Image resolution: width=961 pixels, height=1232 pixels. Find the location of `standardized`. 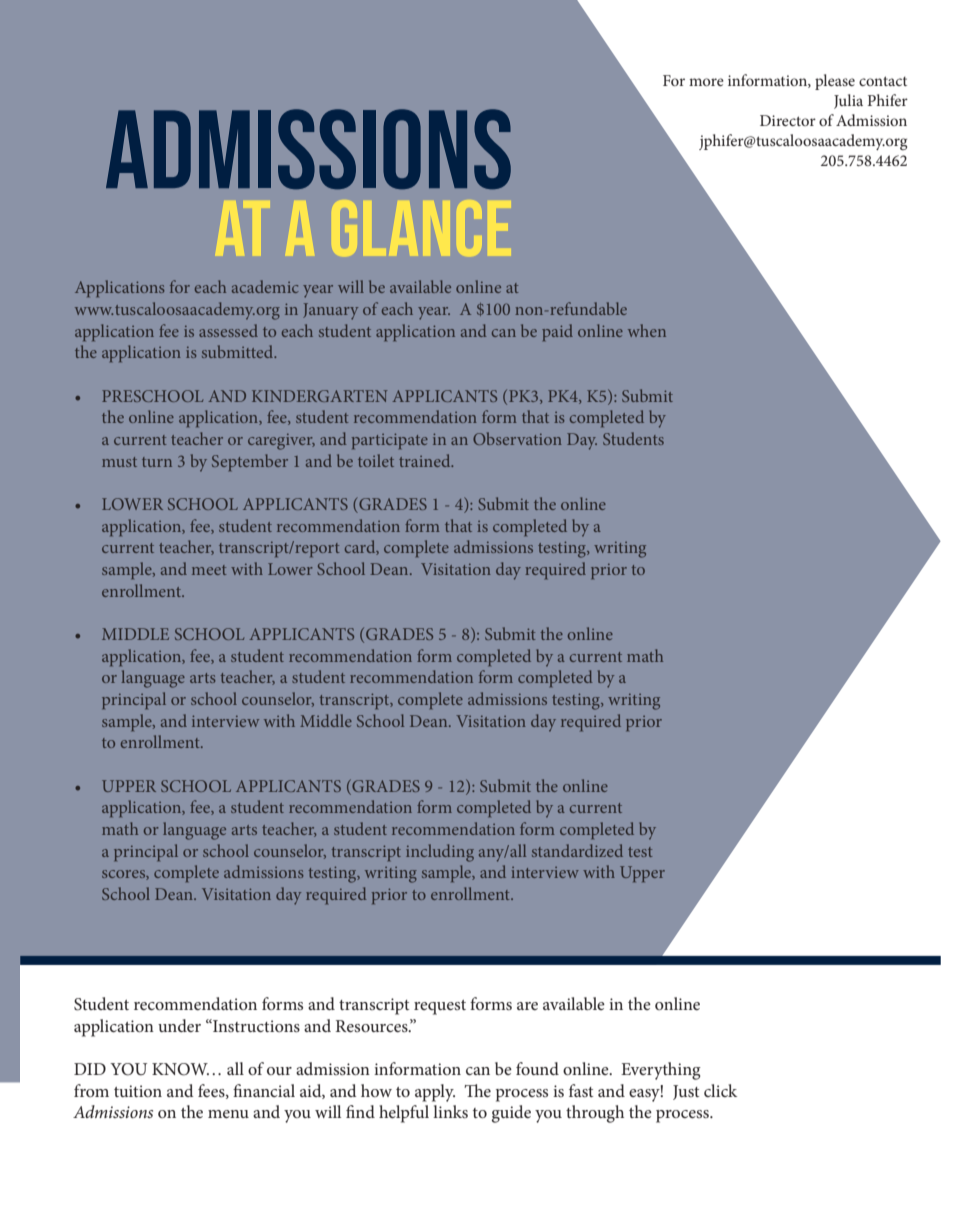

standardized is located at coordinates (577, 850).
